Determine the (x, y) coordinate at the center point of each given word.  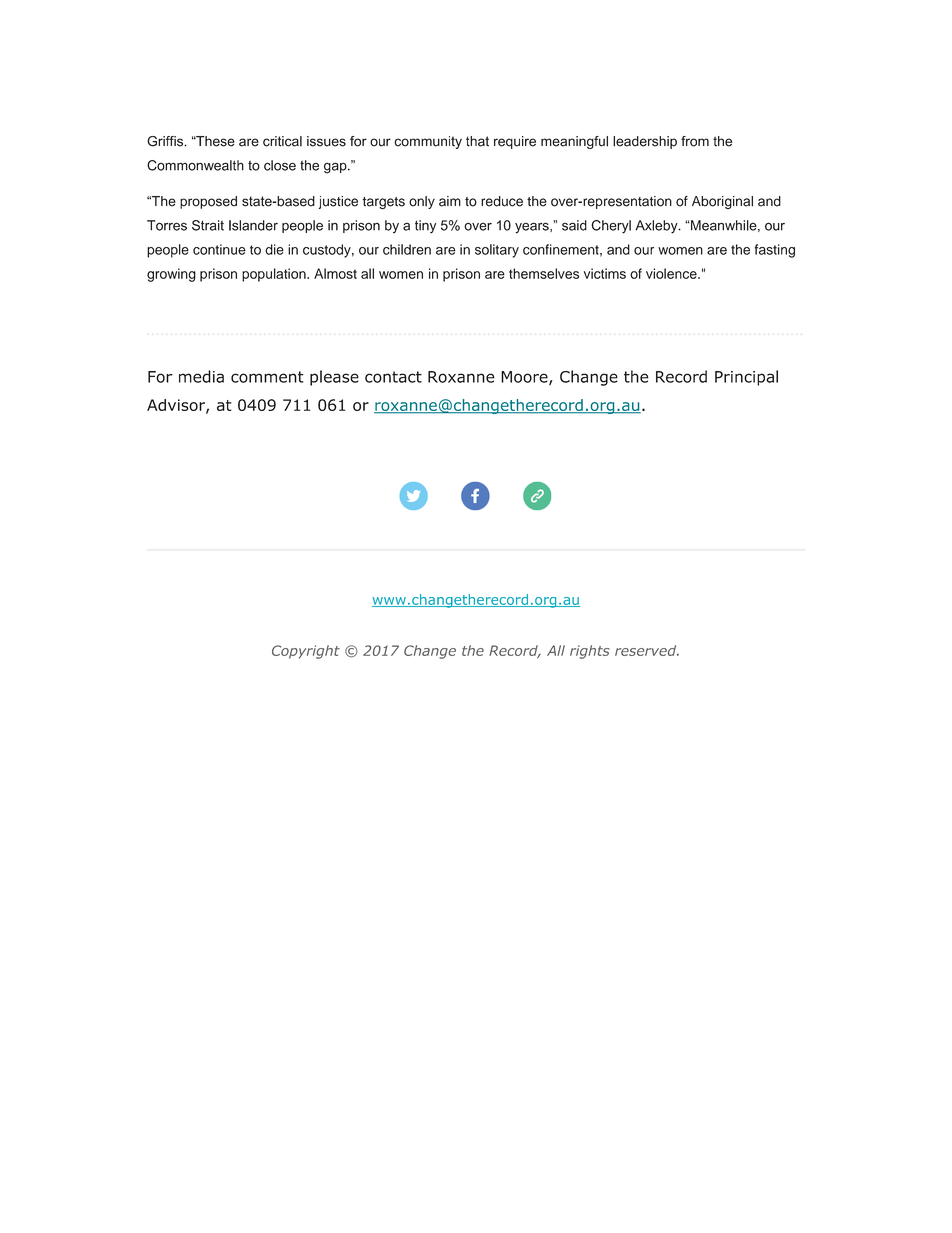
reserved (647, 650)
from (695, 141)
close (280, 165)
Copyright (306, 652)
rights (590, 652)
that (477, 141)
